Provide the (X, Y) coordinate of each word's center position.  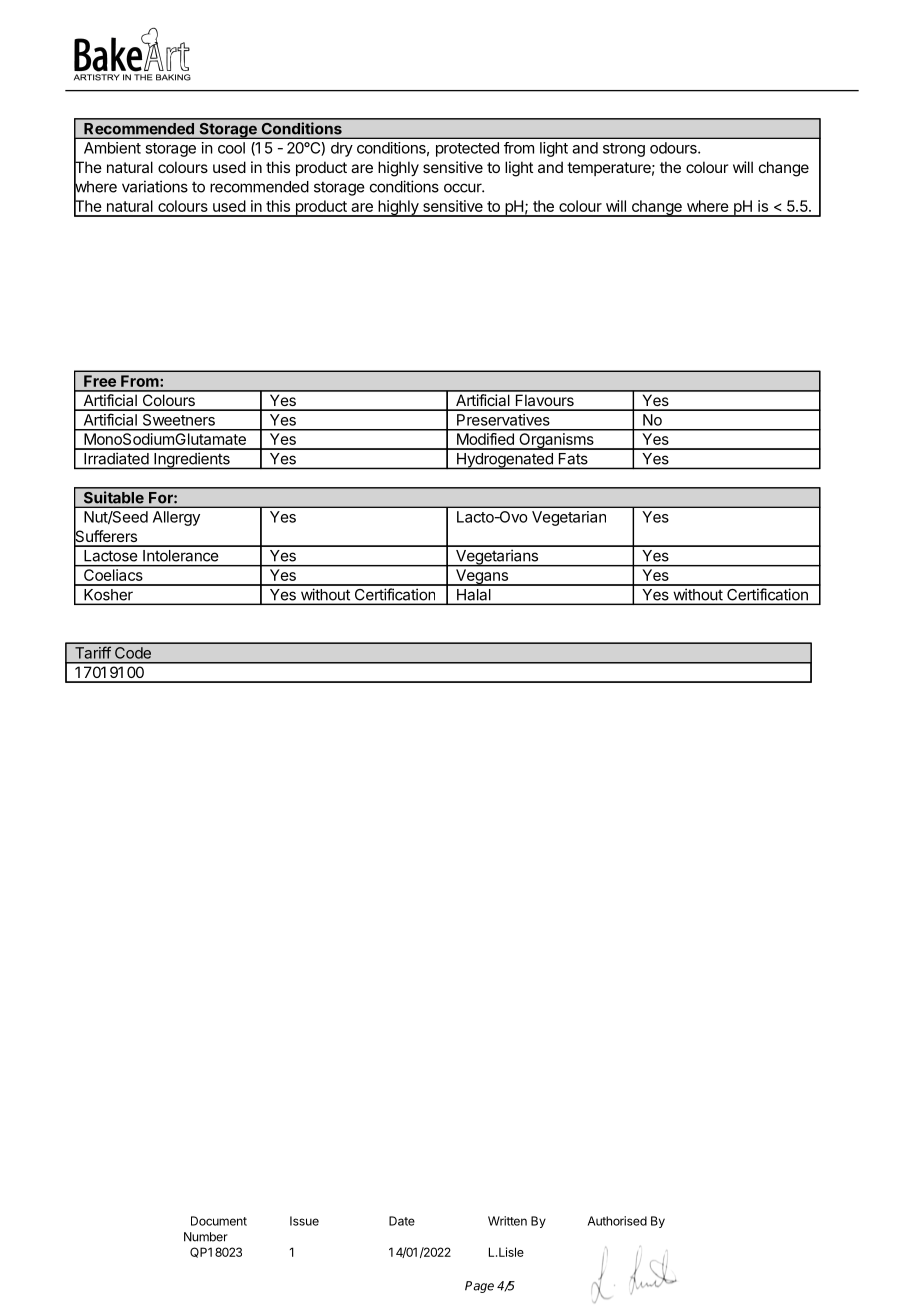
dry (342, 149)
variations (155, 186)
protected (467, 149)
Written (507, 1221)
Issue (304, 1221)
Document (219, 1221)
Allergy (176, 518)
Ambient (112, 148)
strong (624, 150)
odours (674, 148)
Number (206, 1237)
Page (479, 1287)
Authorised (617, 1221)
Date (402, 1221)
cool (231, 148)
